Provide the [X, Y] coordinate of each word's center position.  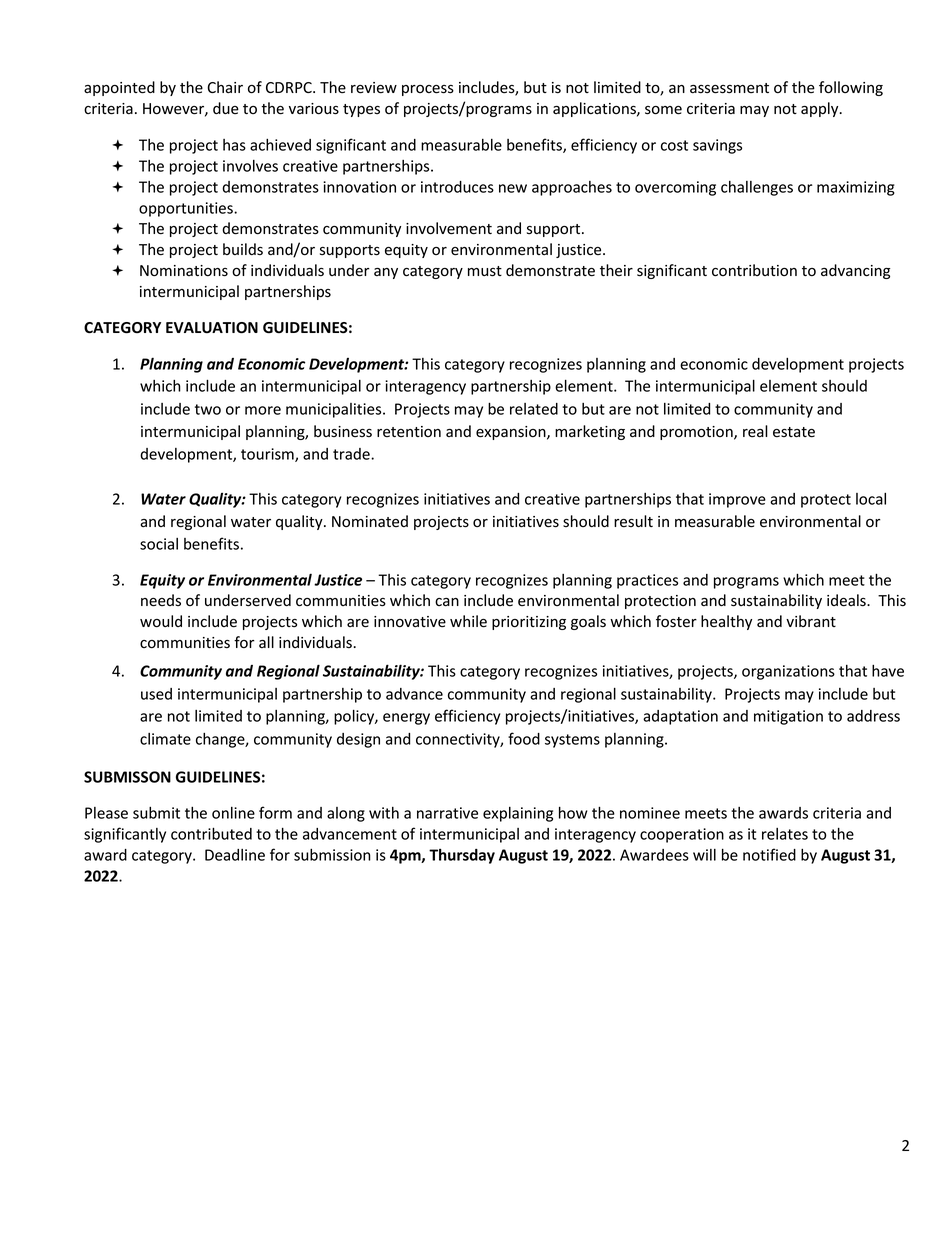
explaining [518, 814]
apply [821, 109]
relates [785, 834]
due [226, 108]
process [428, 90]
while [468, 621]
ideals [847, 600]
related [534, 409]
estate [794, 432]
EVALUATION [212, 328]
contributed [211, 833]
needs [161, 600]
